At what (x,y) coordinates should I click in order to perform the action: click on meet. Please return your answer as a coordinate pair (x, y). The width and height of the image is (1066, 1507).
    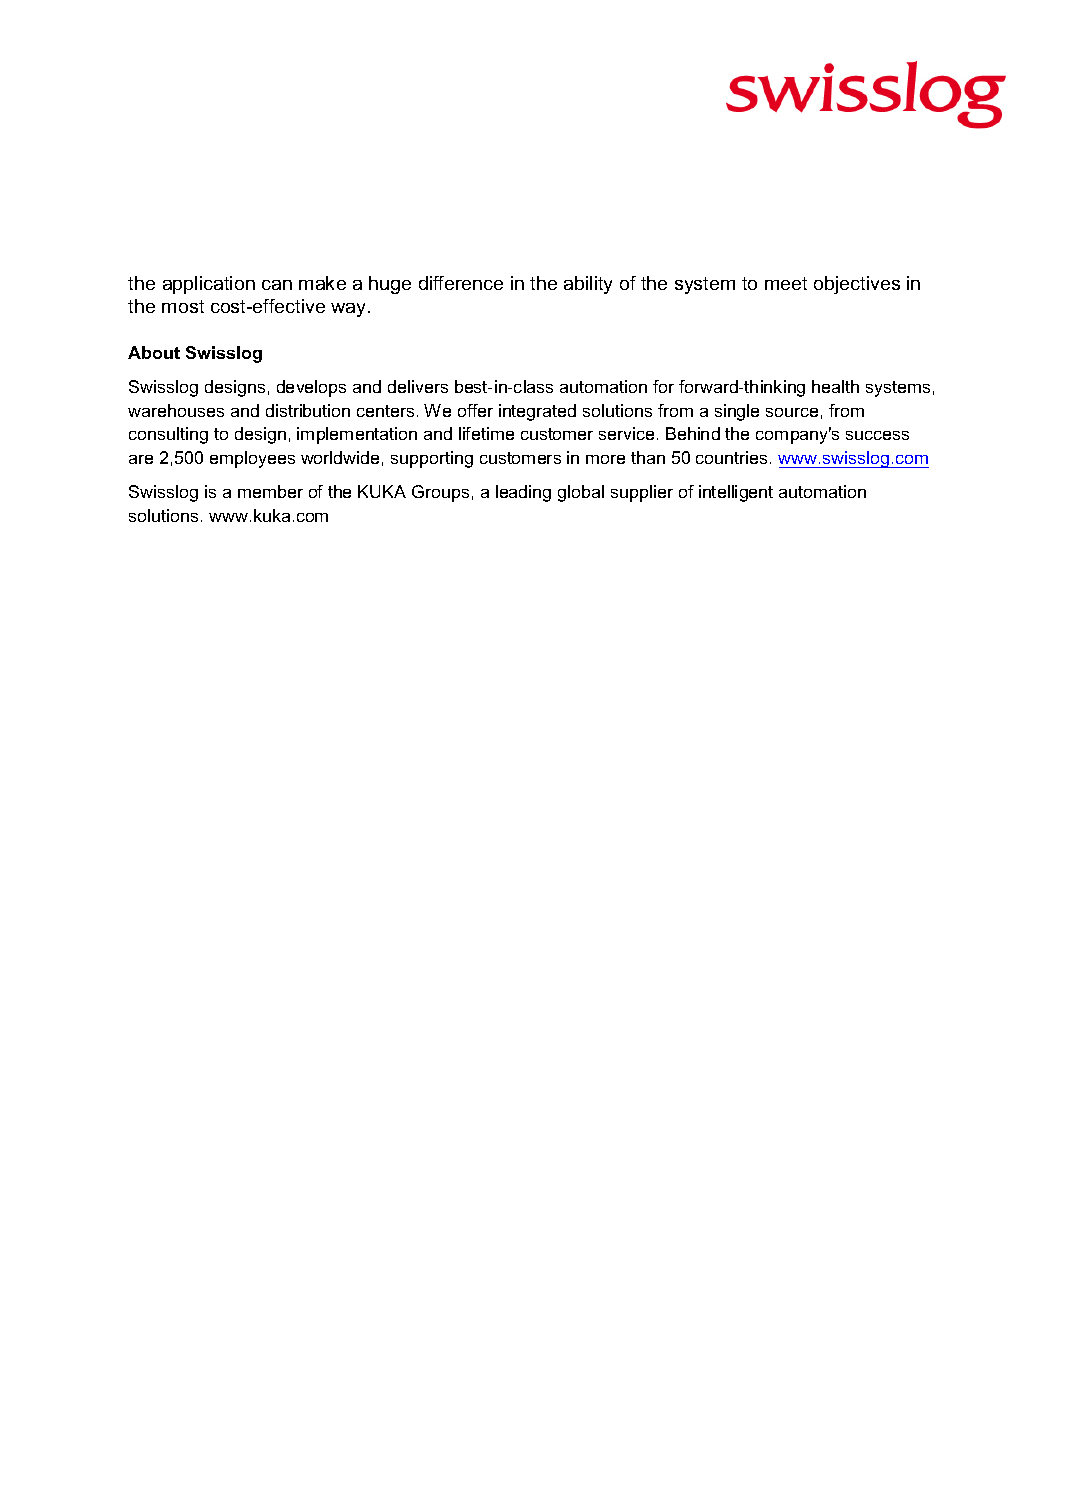
    Looking at the image, I should click on (786, 283).
